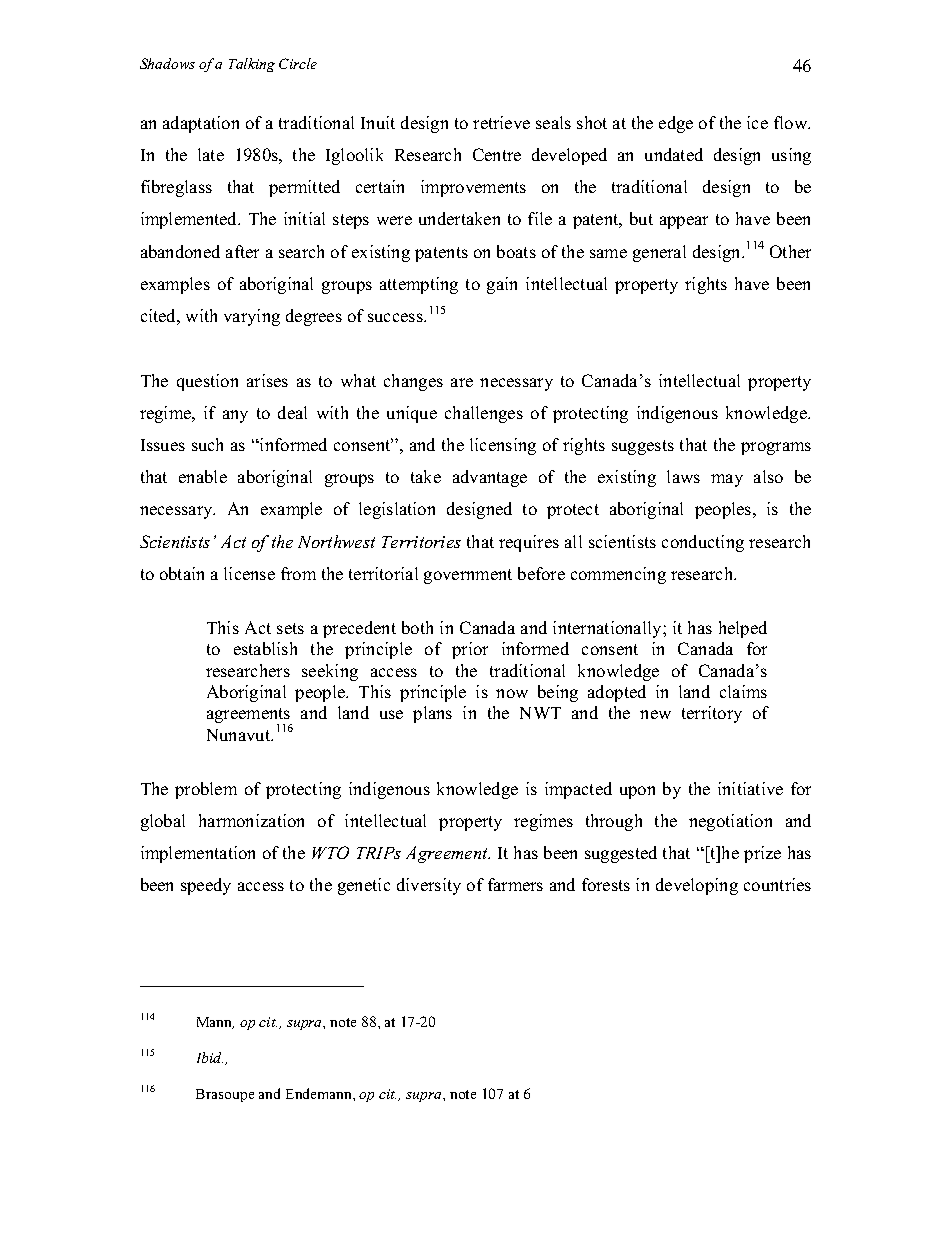 Image resolution: width=952 pixels, height=1233 pixels. What do you see at coordinates (484, 414) in the page?
I see `challenges` at bounding box center [484, 414].
